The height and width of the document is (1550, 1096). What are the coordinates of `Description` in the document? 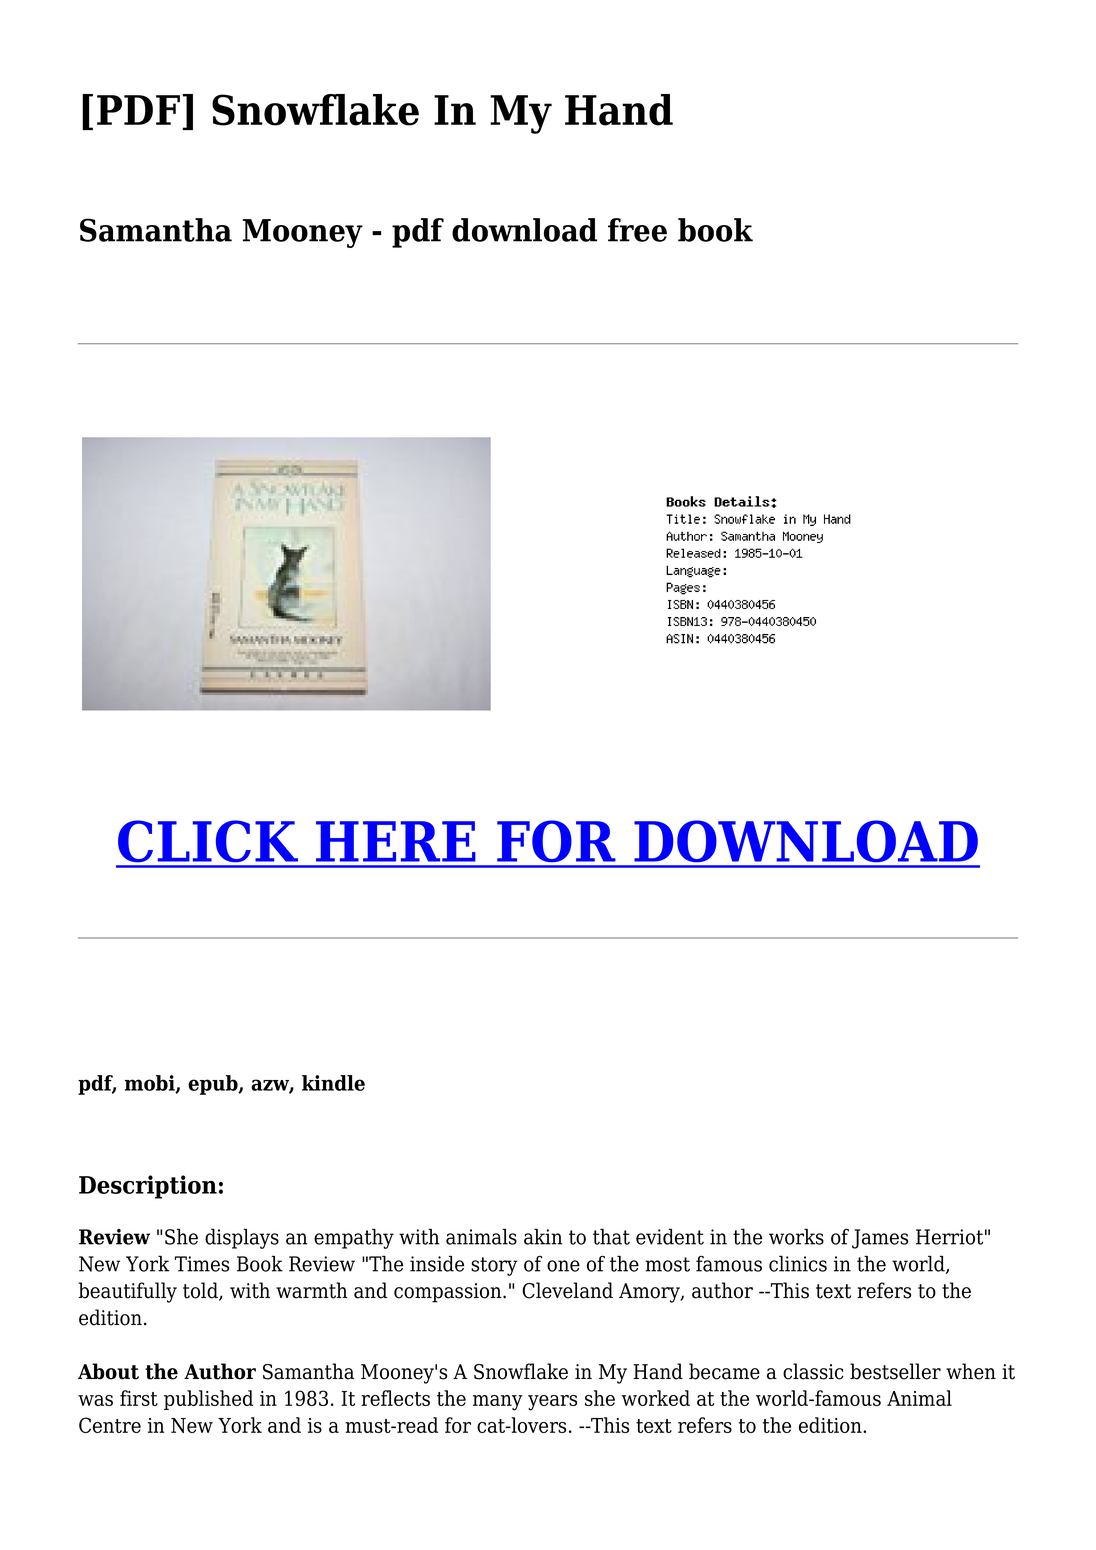 It's located at (148, 1187).
